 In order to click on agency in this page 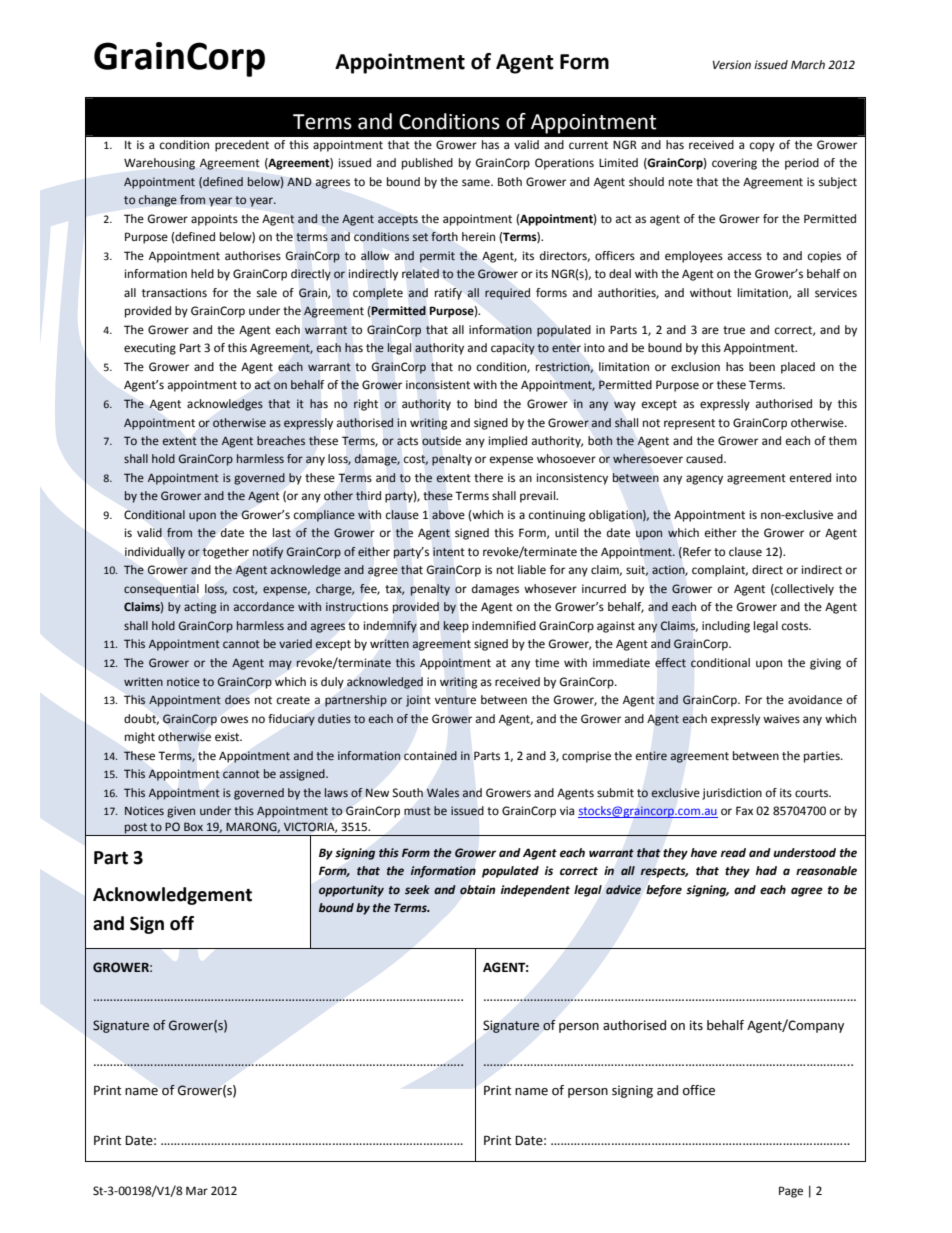, I will do `click(704, 480)`.
